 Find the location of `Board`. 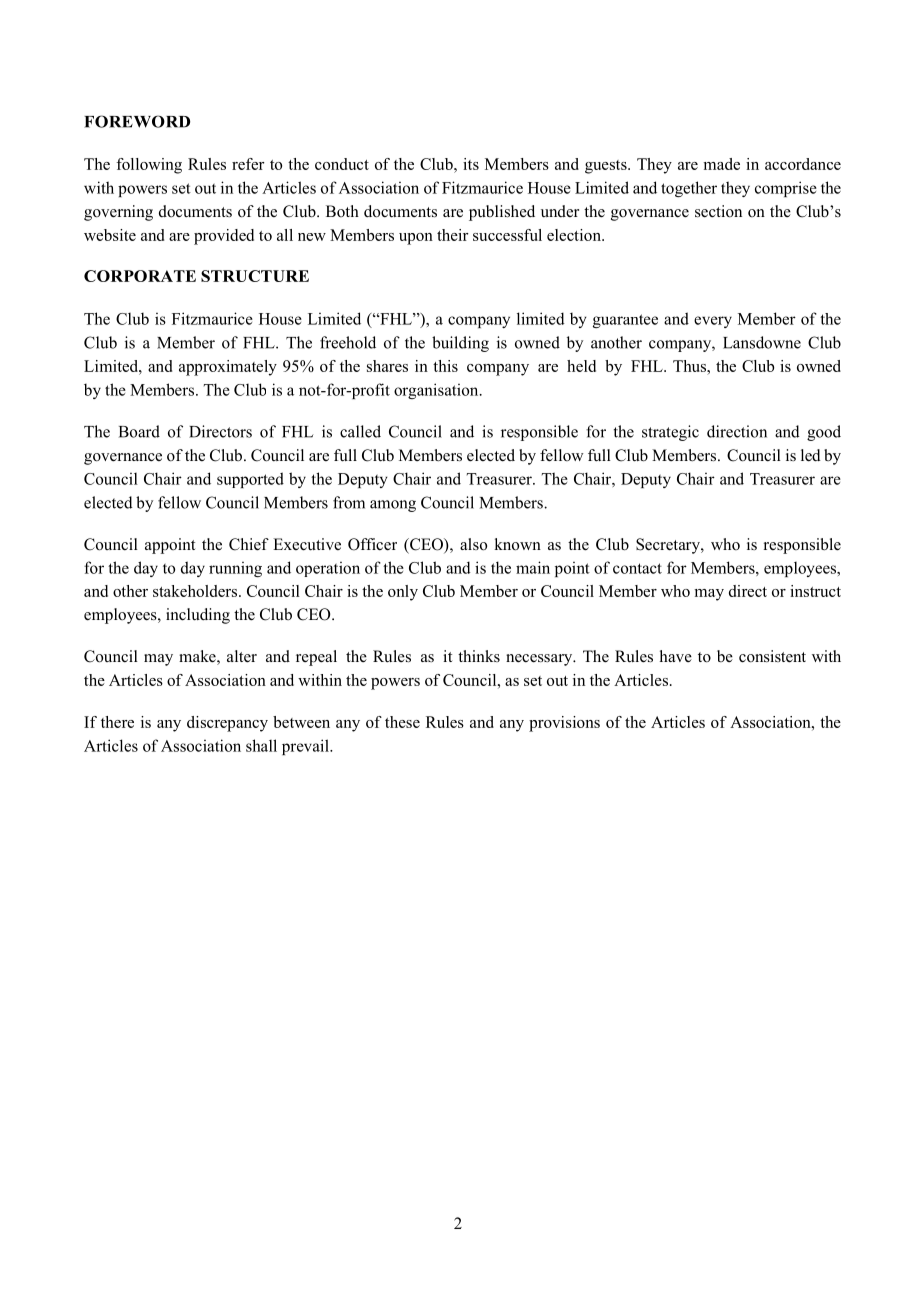

Board is located at coordinates (139, 431).
